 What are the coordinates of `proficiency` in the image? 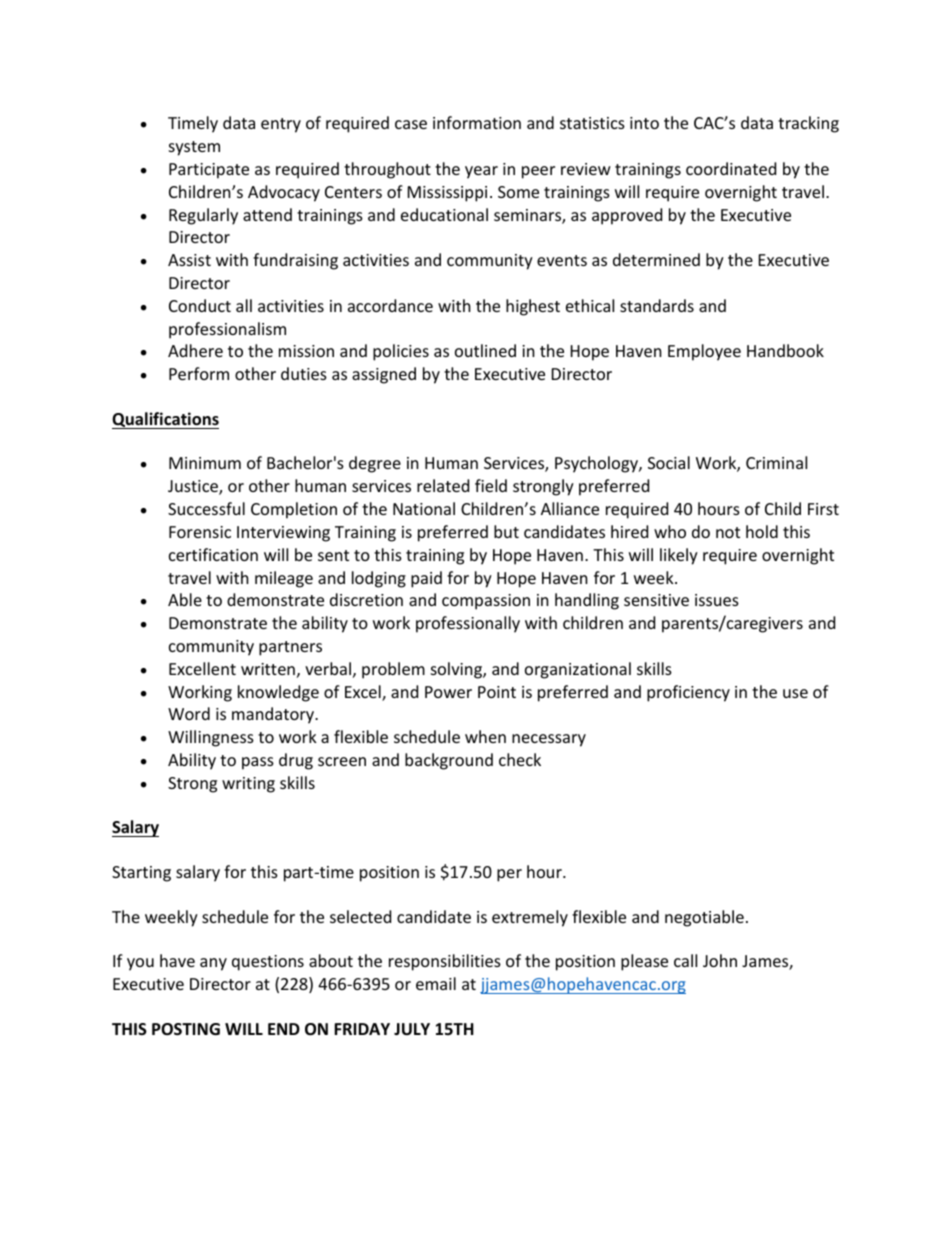 It's located at (688, 693).
